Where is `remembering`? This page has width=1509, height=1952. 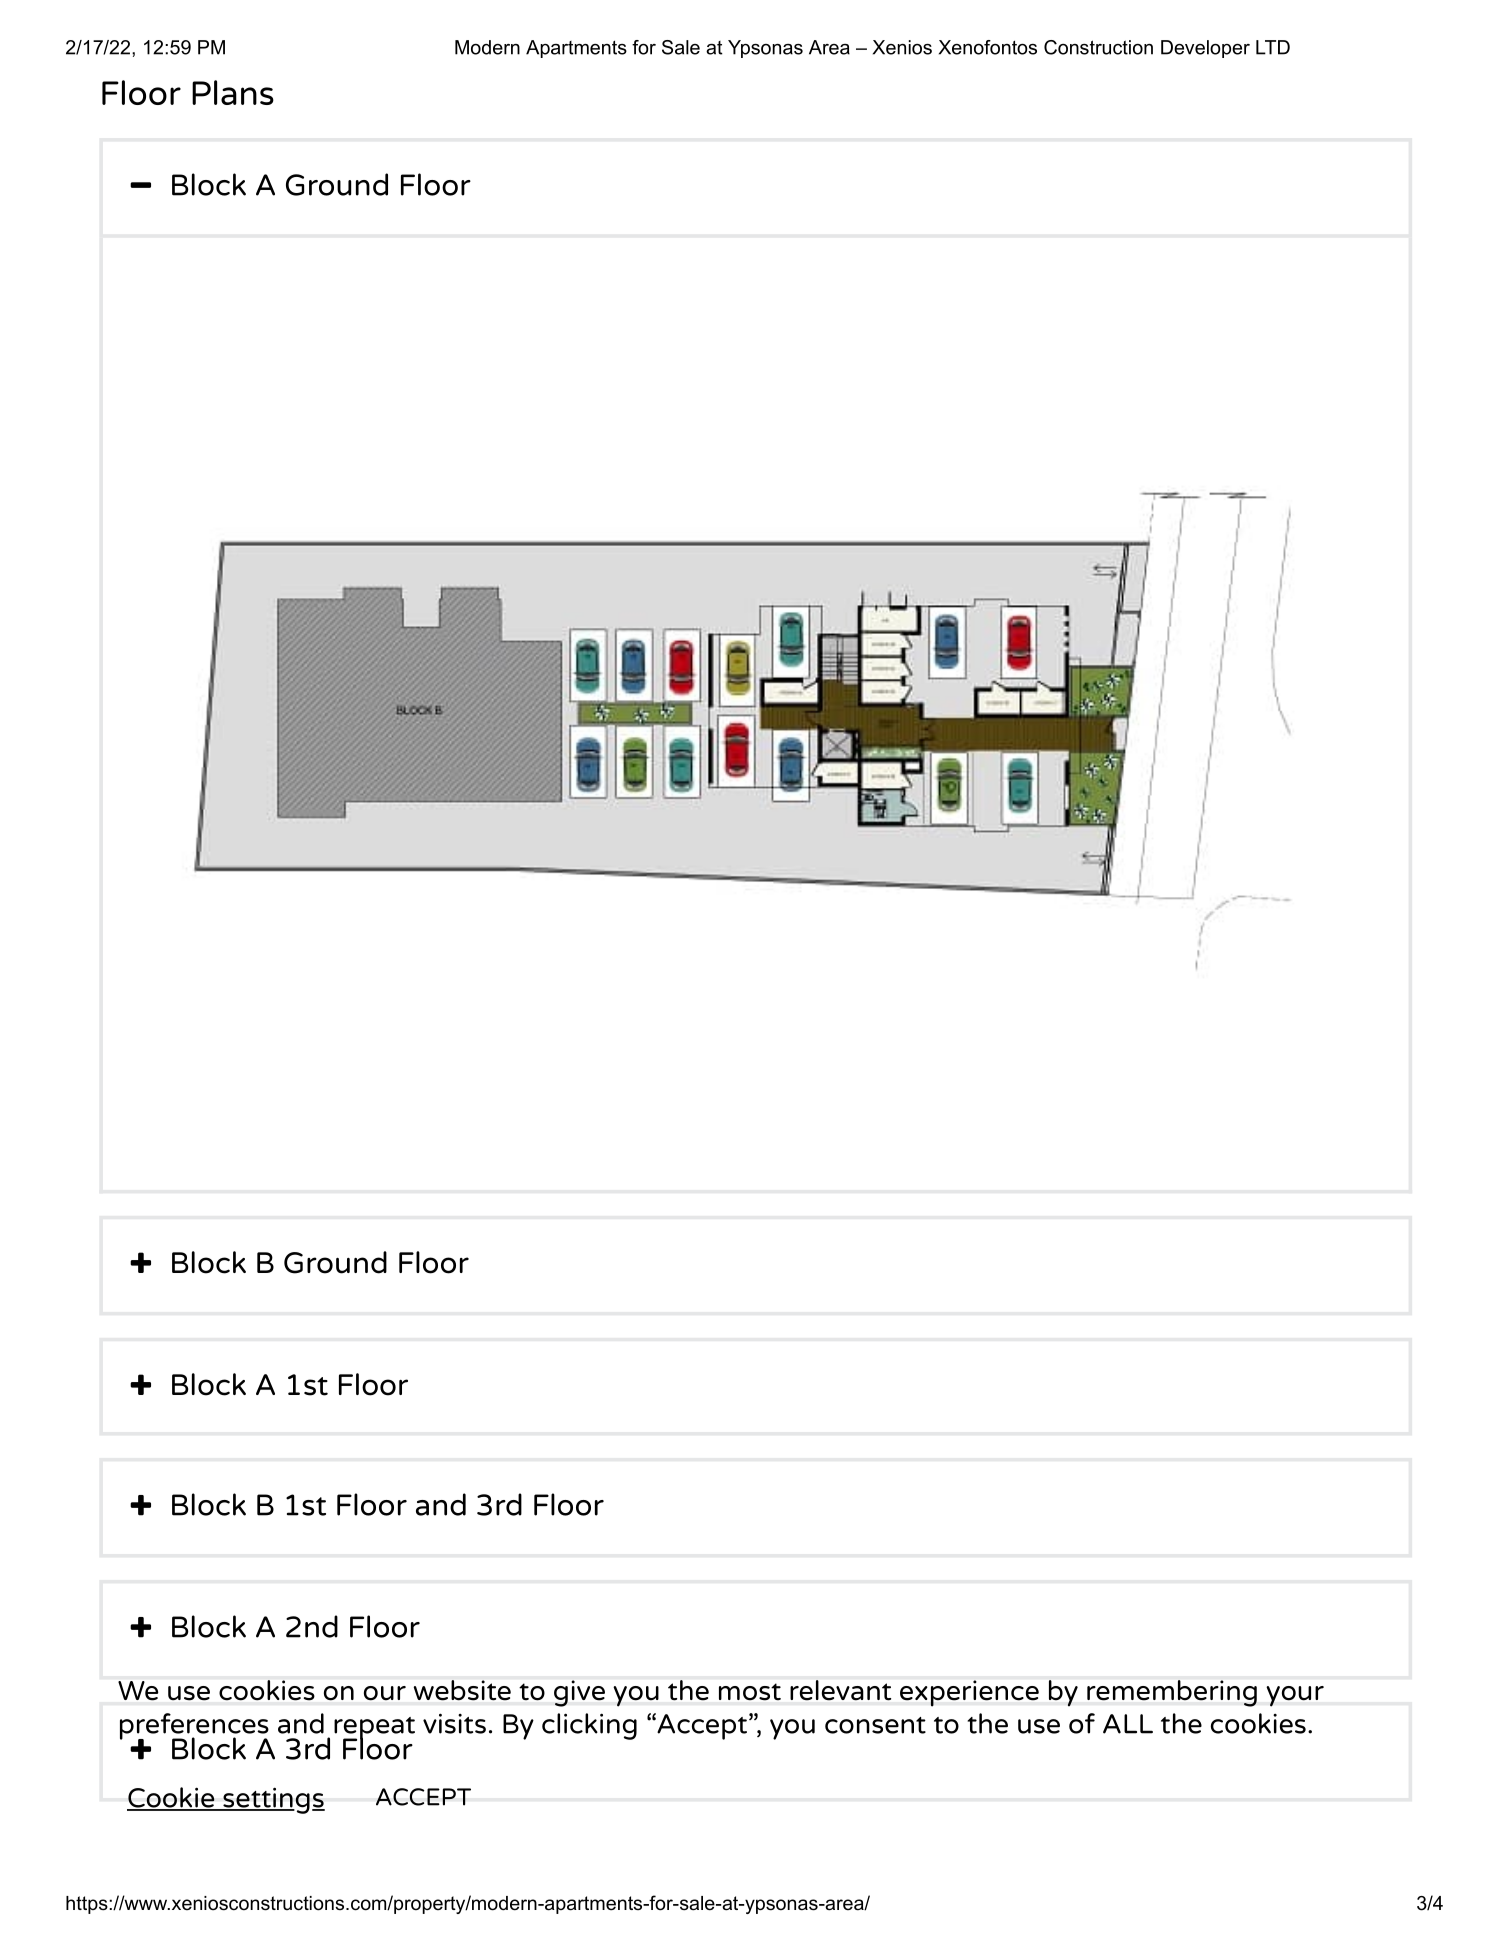 remembering is located at coordinates (1172, 1693).
